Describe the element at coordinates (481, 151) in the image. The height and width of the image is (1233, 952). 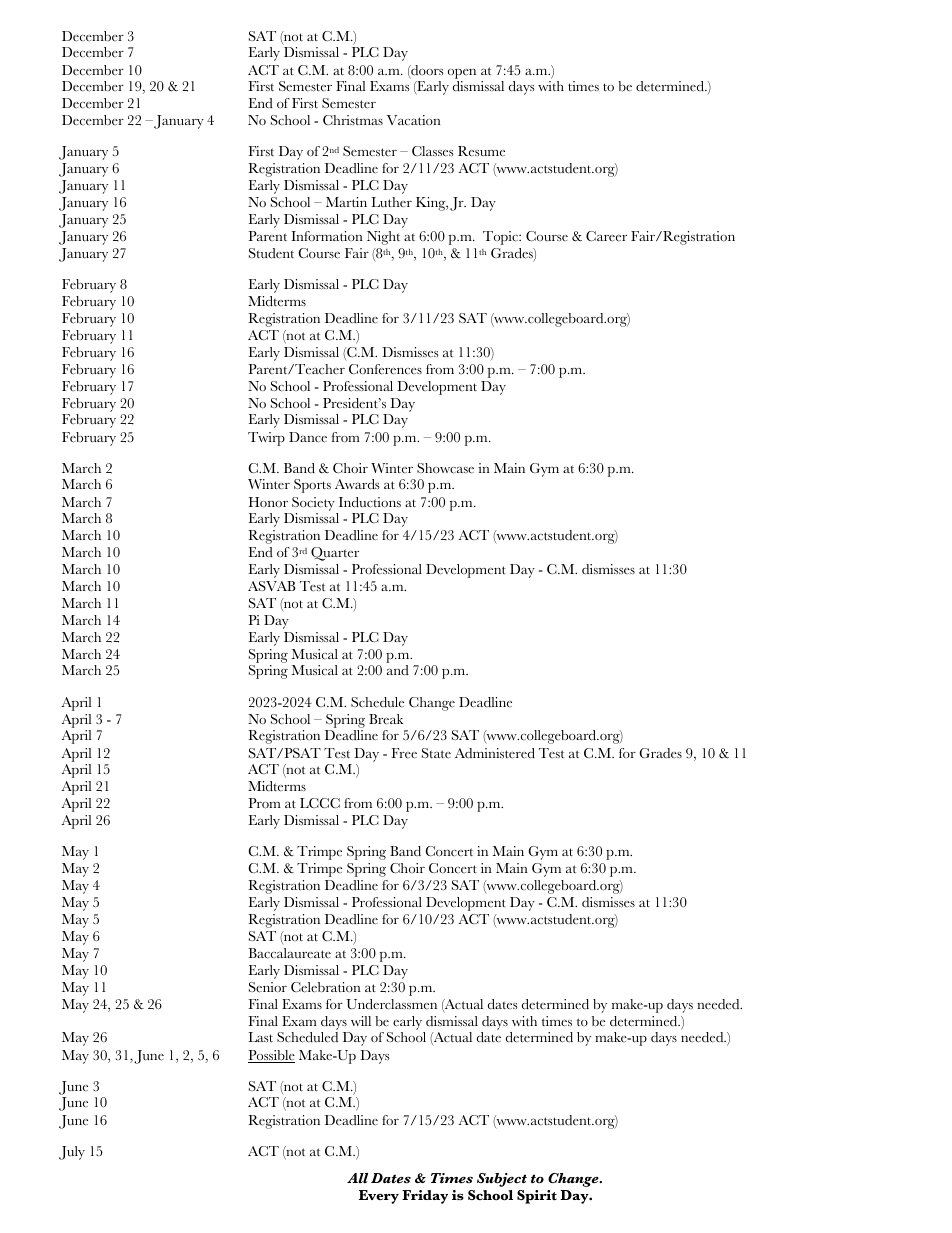
I see `Resume` at that location.
